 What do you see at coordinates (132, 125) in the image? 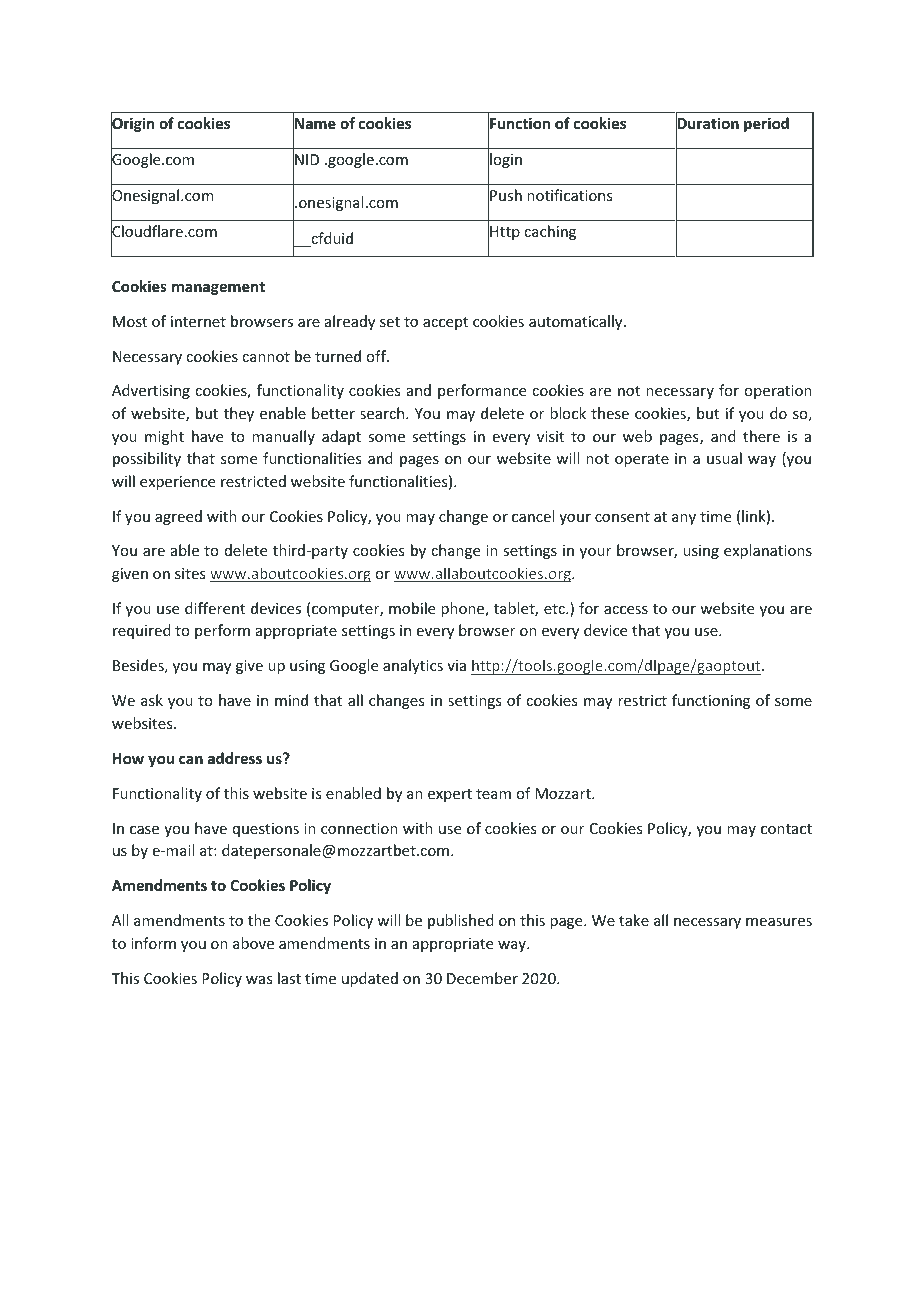
I see `Origin` at bounding box center [132, 125].
